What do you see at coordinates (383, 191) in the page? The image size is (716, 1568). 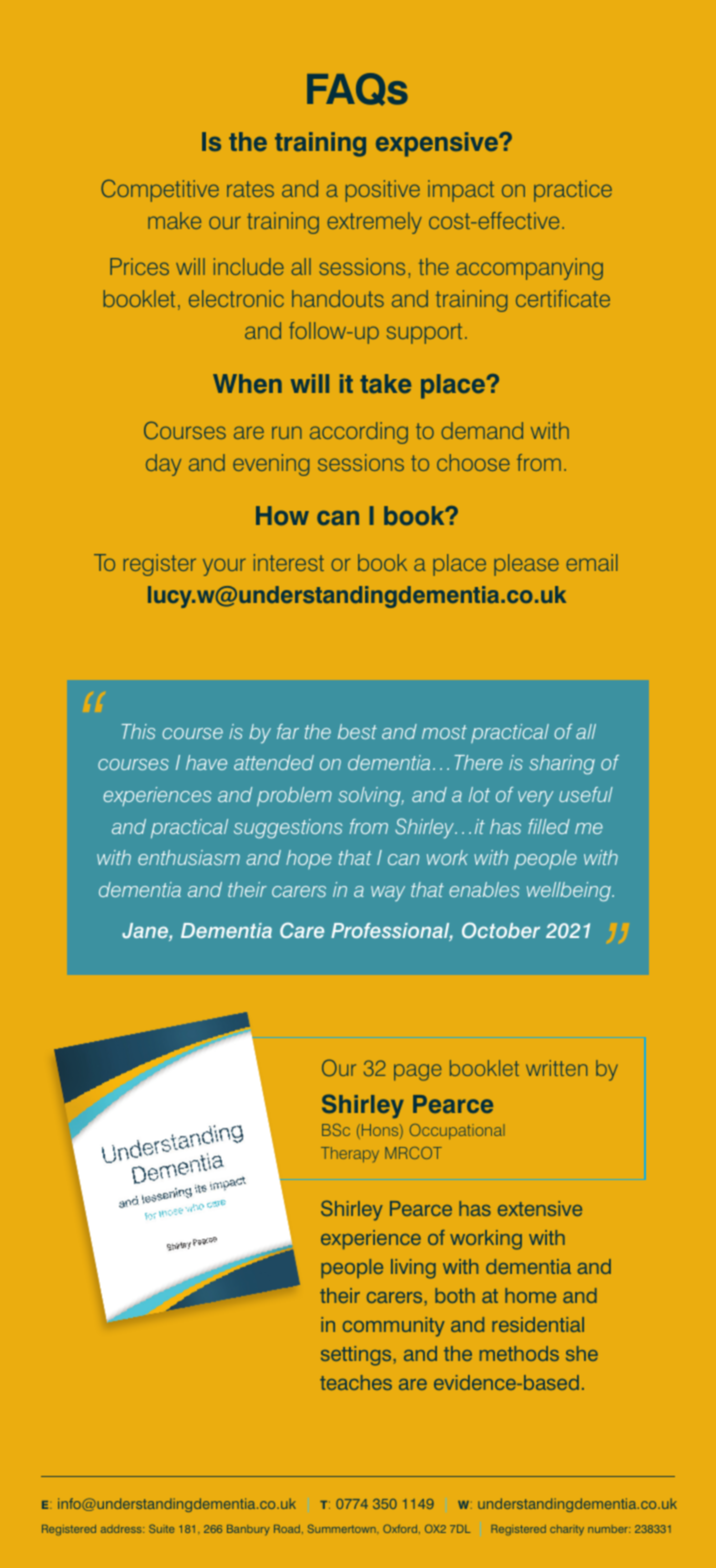 I see `positive` at bounding box center [383, 191].
